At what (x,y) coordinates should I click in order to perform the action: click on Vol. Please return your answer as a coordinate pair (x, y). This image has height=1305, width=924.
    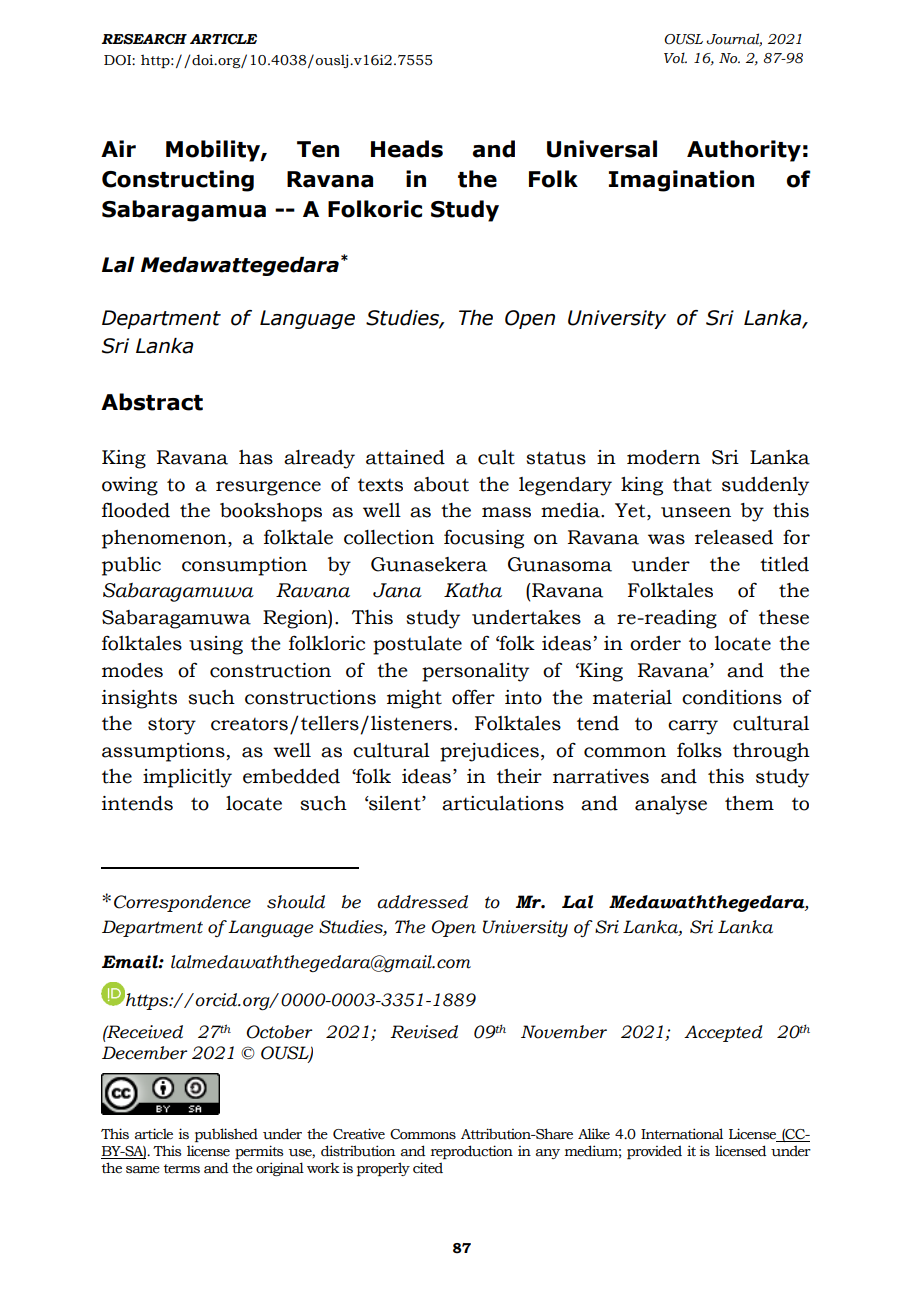
    Looking at the image, I should click on (675, 58).
